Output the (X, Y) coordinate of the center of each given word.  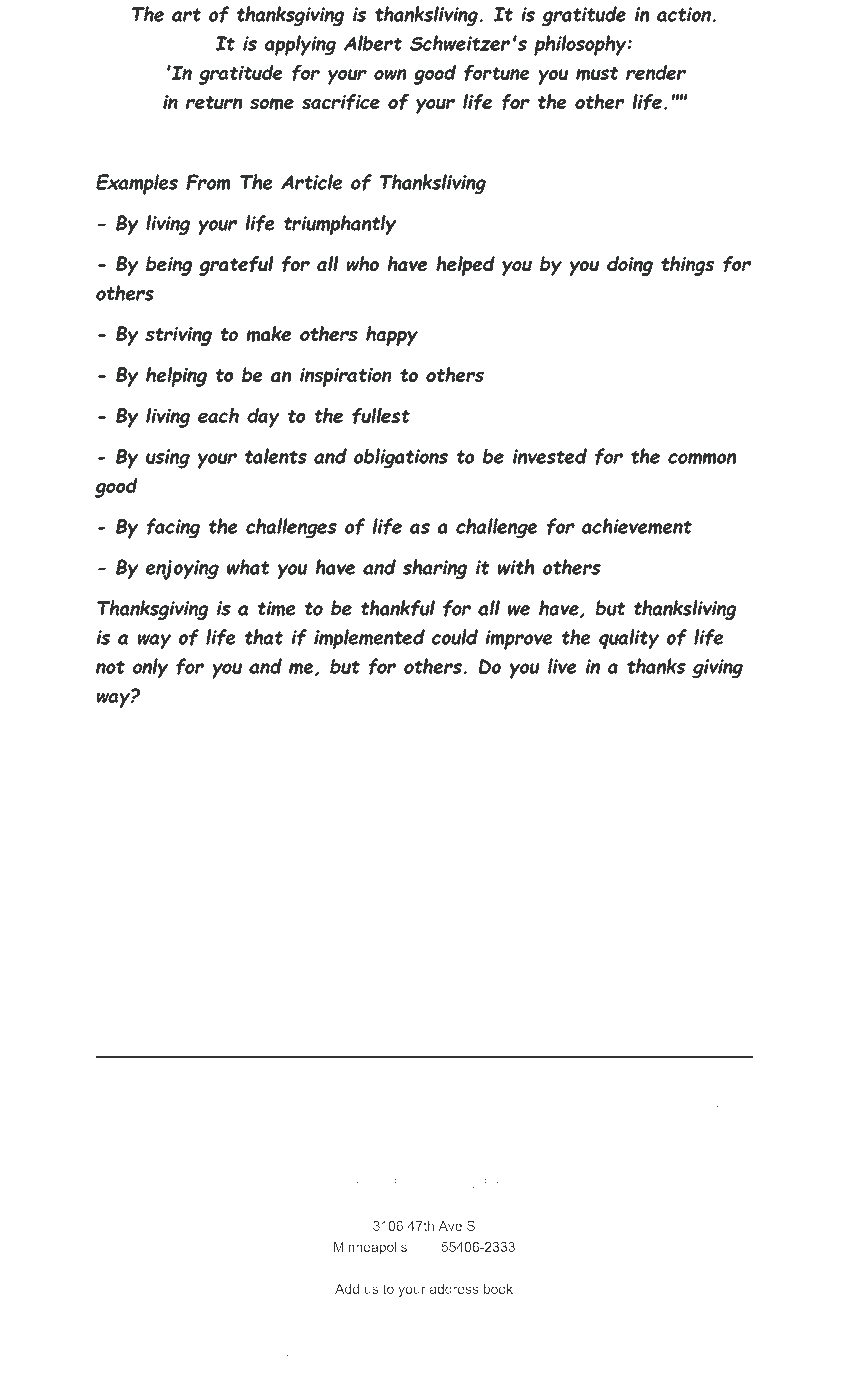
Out (421, 784)
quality (629, 639)
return (214, 102)
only (150, 668)
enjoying (182, 570)
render (656, 72)
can (269, 1374)
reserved (422, 1121)
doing (630, 266)
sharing (435, 569)
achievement (637, 526)
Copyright (136, 1101)
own (390, 74)
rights (725, 1101)
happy (392, 336)
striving (178, 336)
